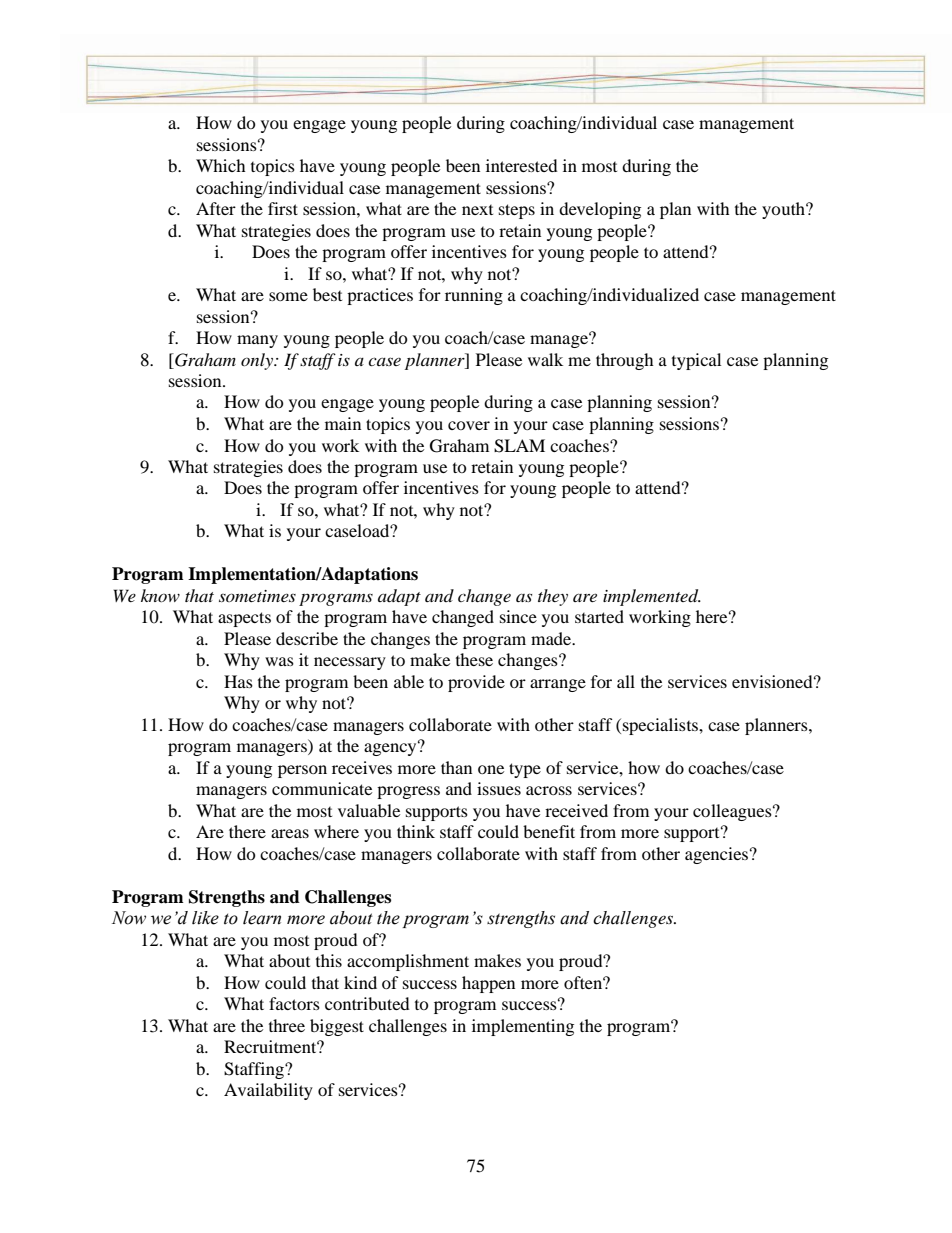  Describe the element at coordinates (576, 810) in the page. I see `received` at that location.
